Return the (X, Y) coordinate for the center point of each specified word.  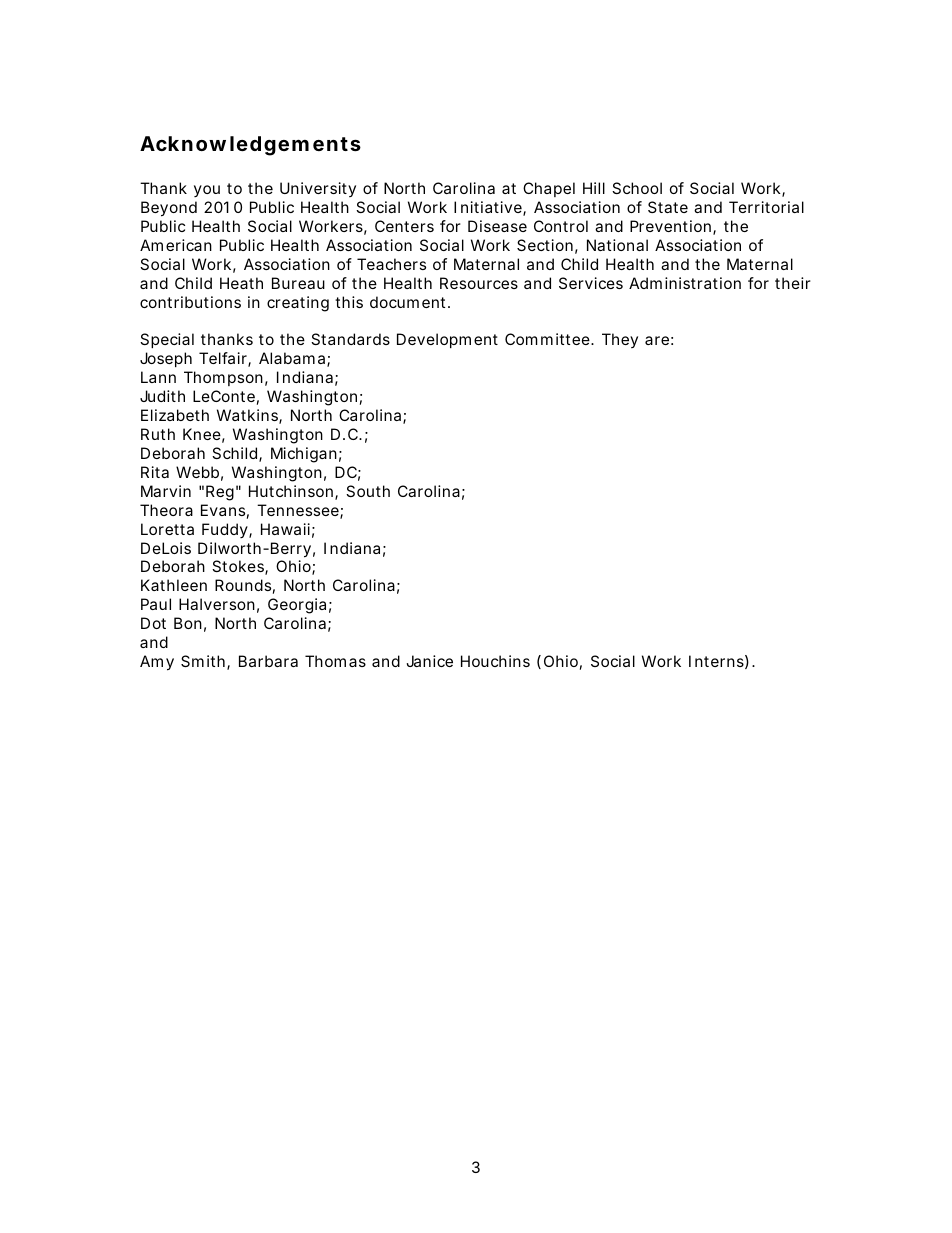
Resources (479, 283)
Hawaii (285, 529)
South (368, 491)
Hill (594, 188)
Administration (685, 283)
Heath (241, 283)
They (620, 340)
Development (447, 340)
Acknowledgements (250, 146)
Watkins (249, 416)
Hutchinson (292, 492)
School (637, 188)
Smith (204, 662)
